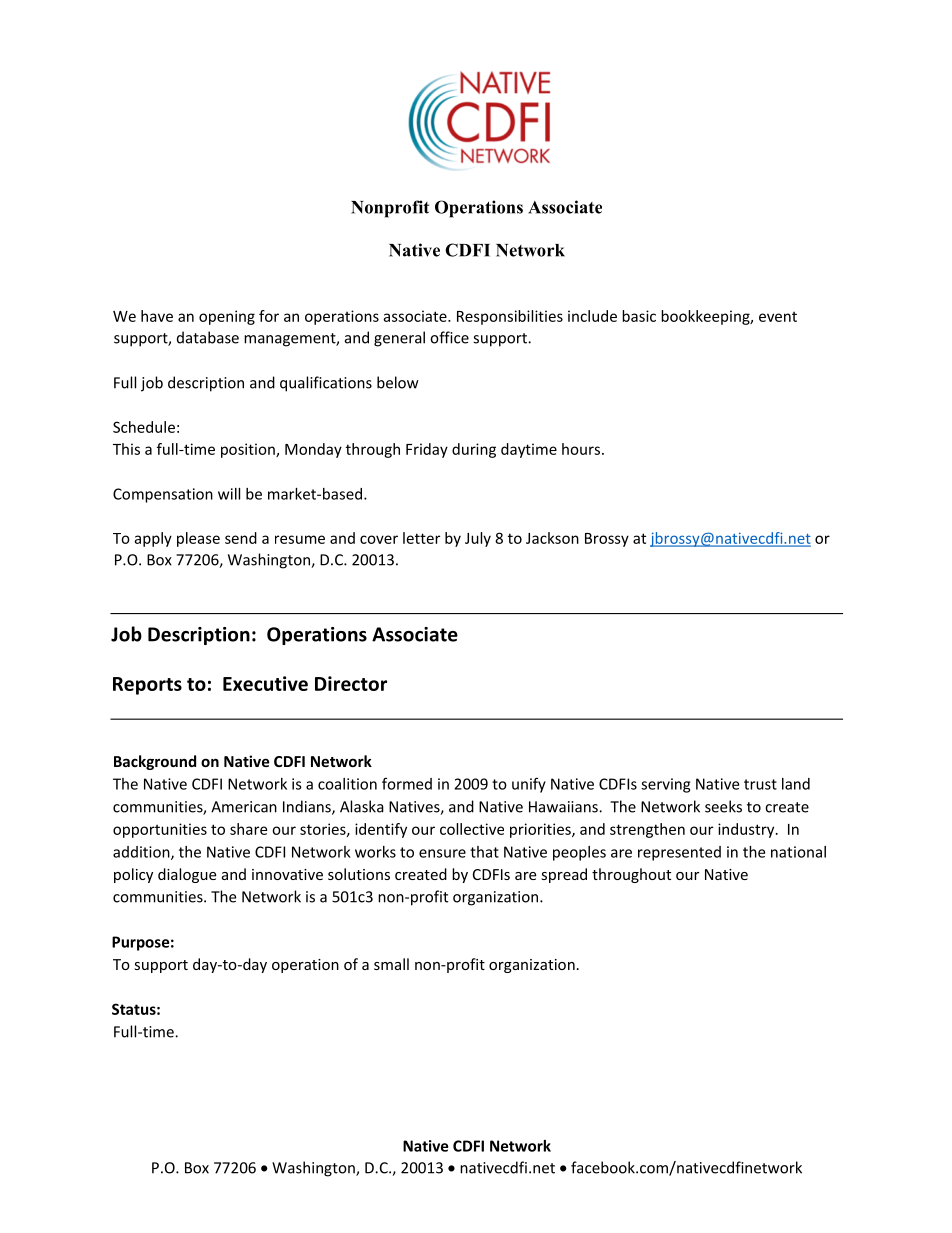 This document has height=1233, width=952. Describe the element at coordinates (679, 853) in the document. I see `represented` at that location.
